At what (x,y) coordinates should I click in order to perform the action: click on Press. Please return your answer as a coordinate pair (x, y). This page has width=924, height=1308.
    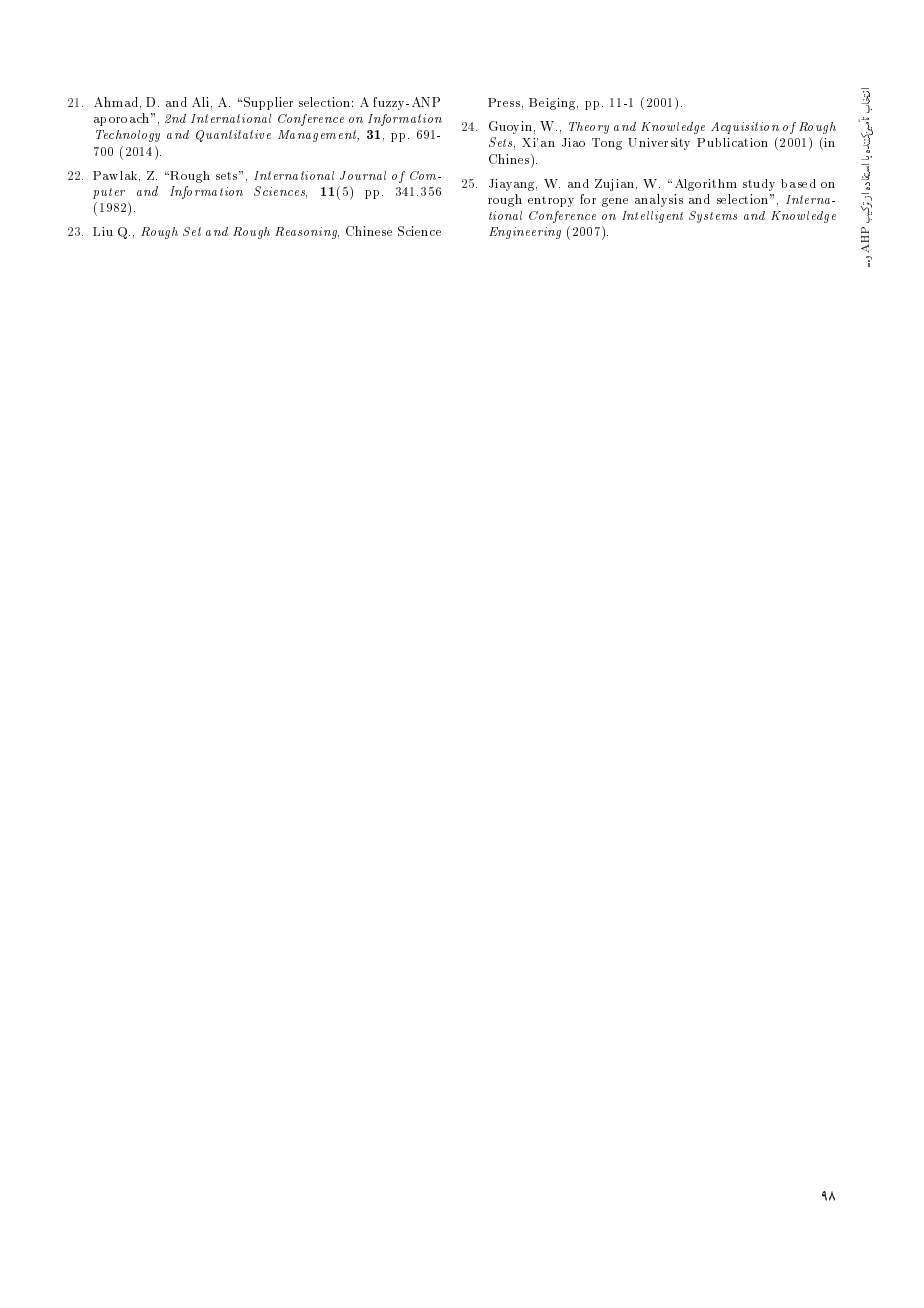
    Looking at the image, I should click on (504, 102).
